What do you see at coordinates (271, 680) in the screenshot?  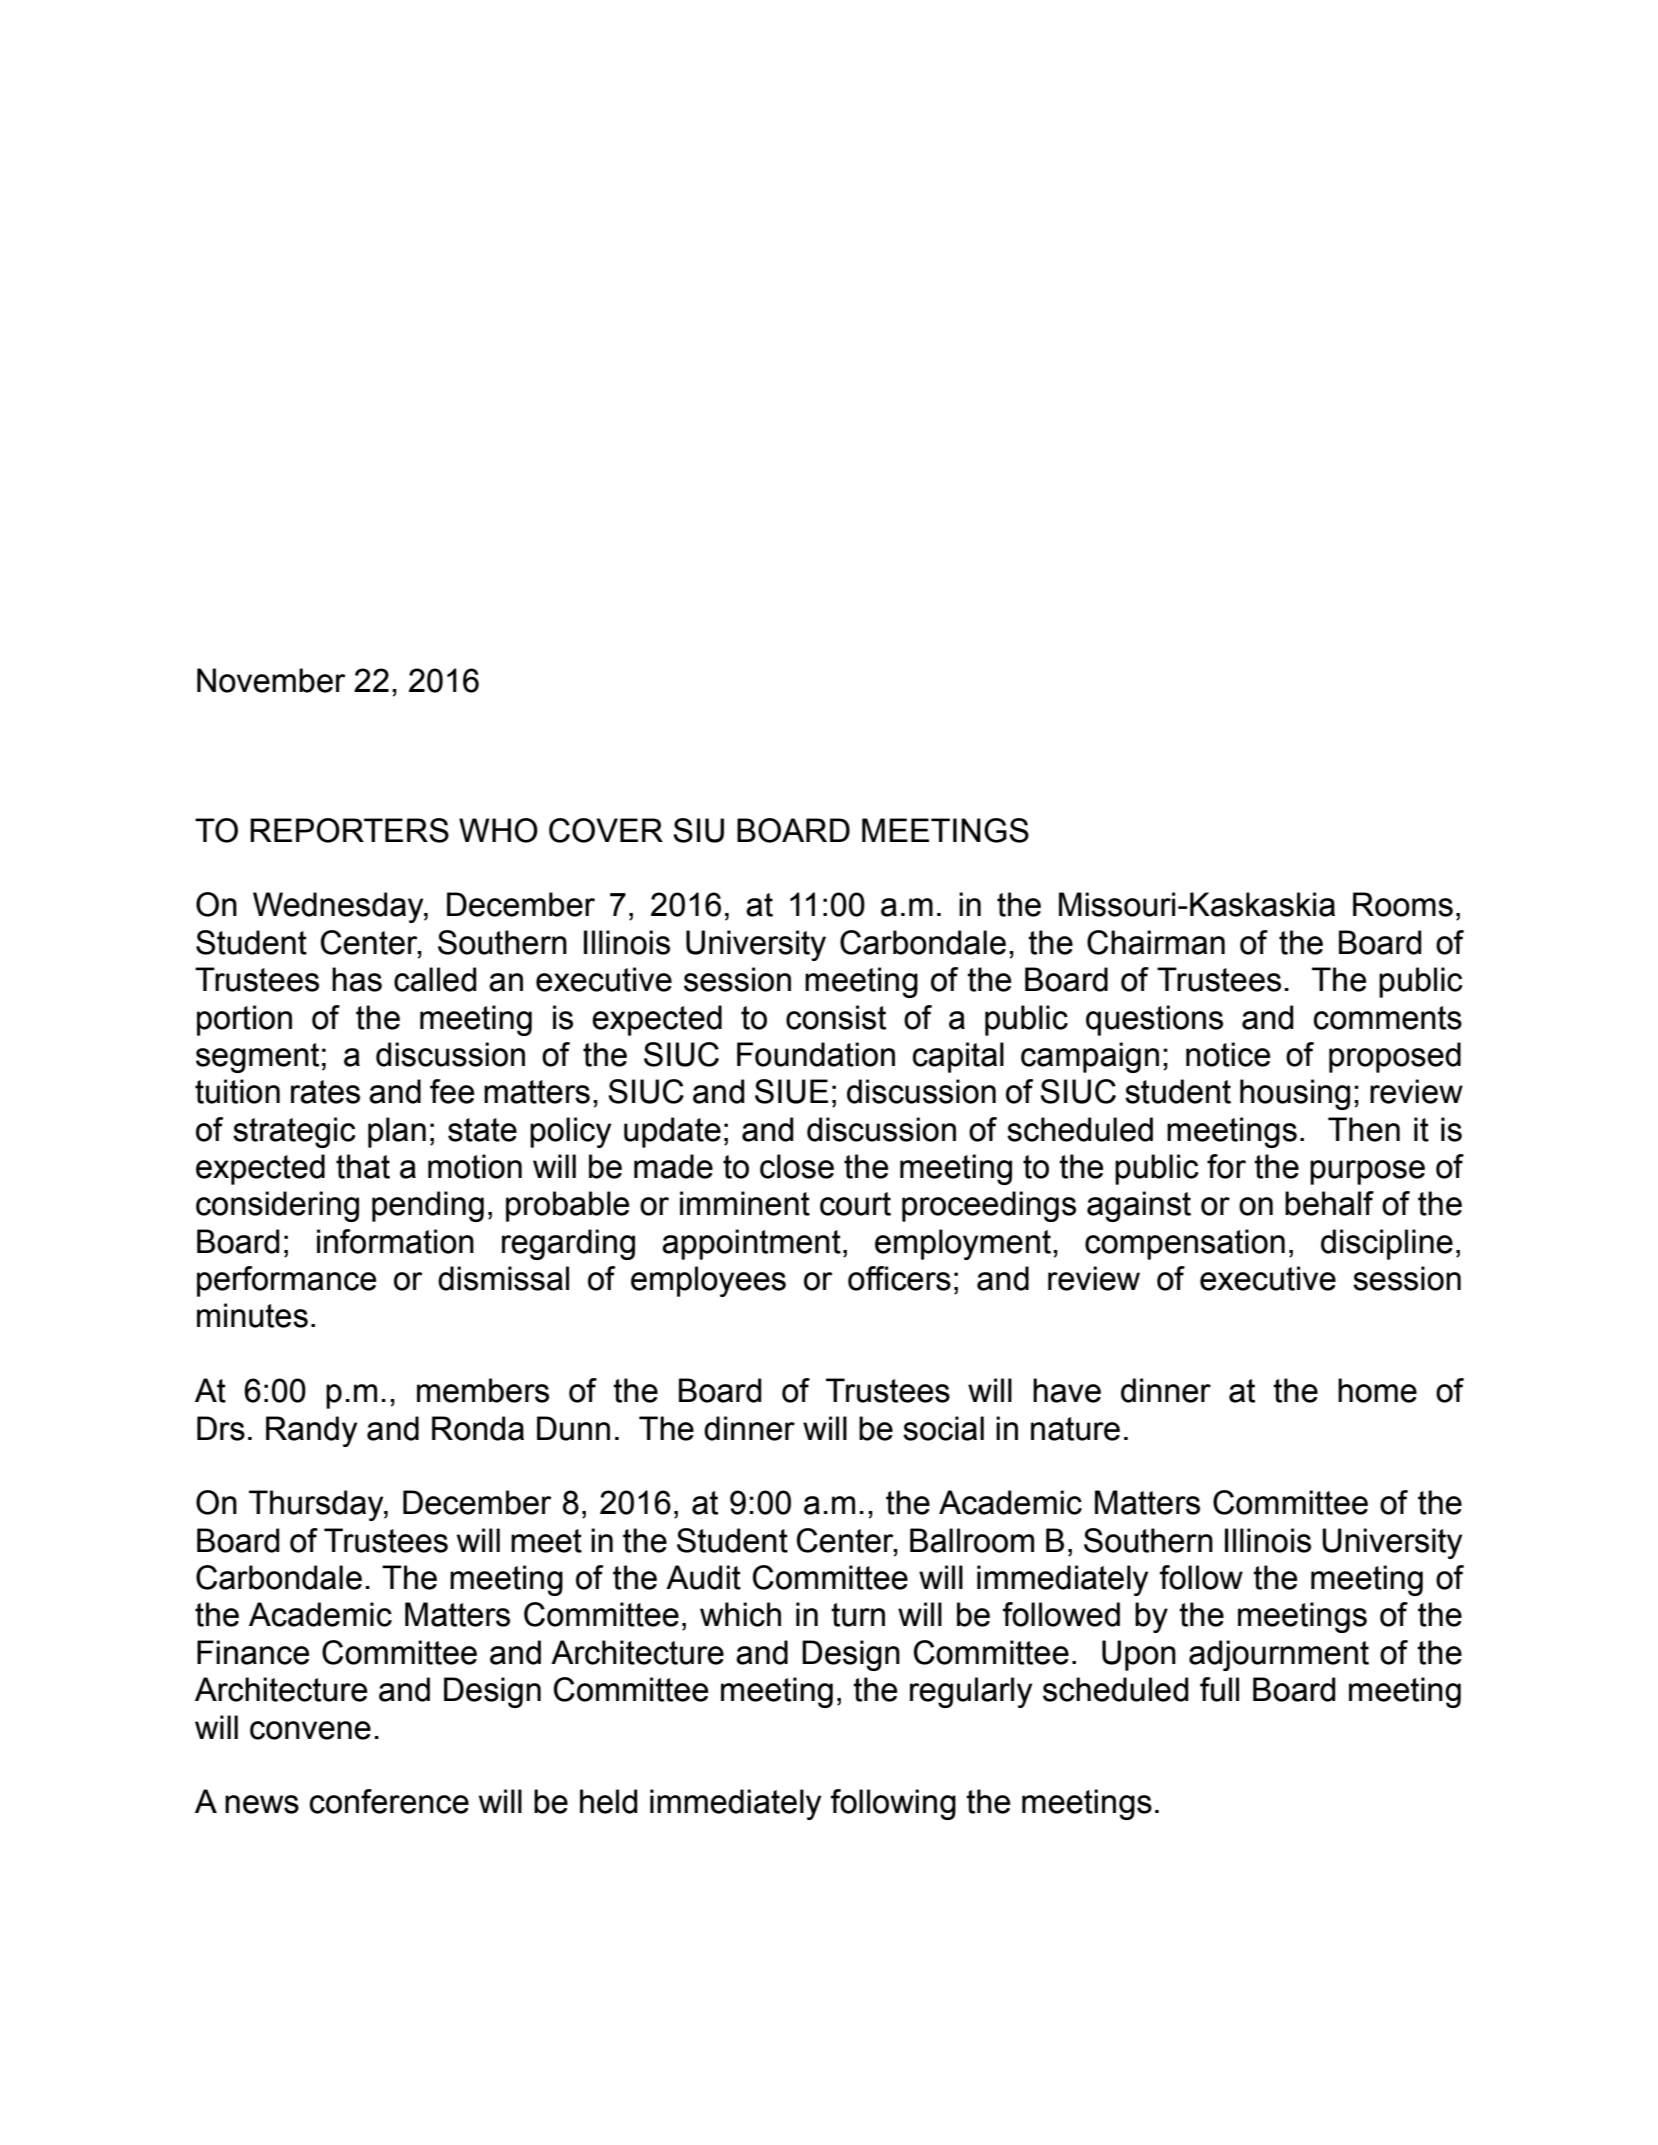 I see `November` at bounding box center [271, 680].
